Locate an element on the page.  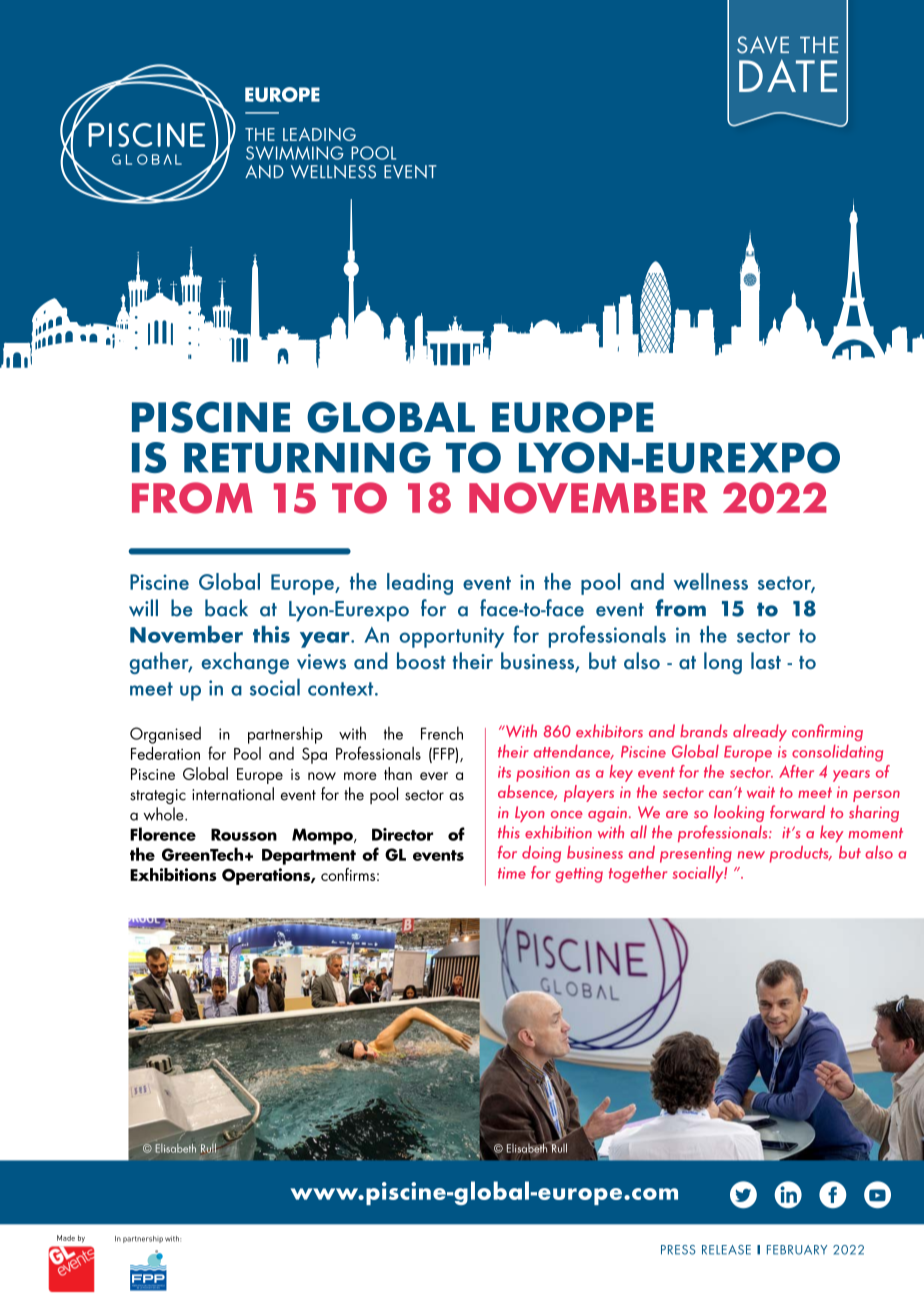
boost is located at coordinates (421, 660).
